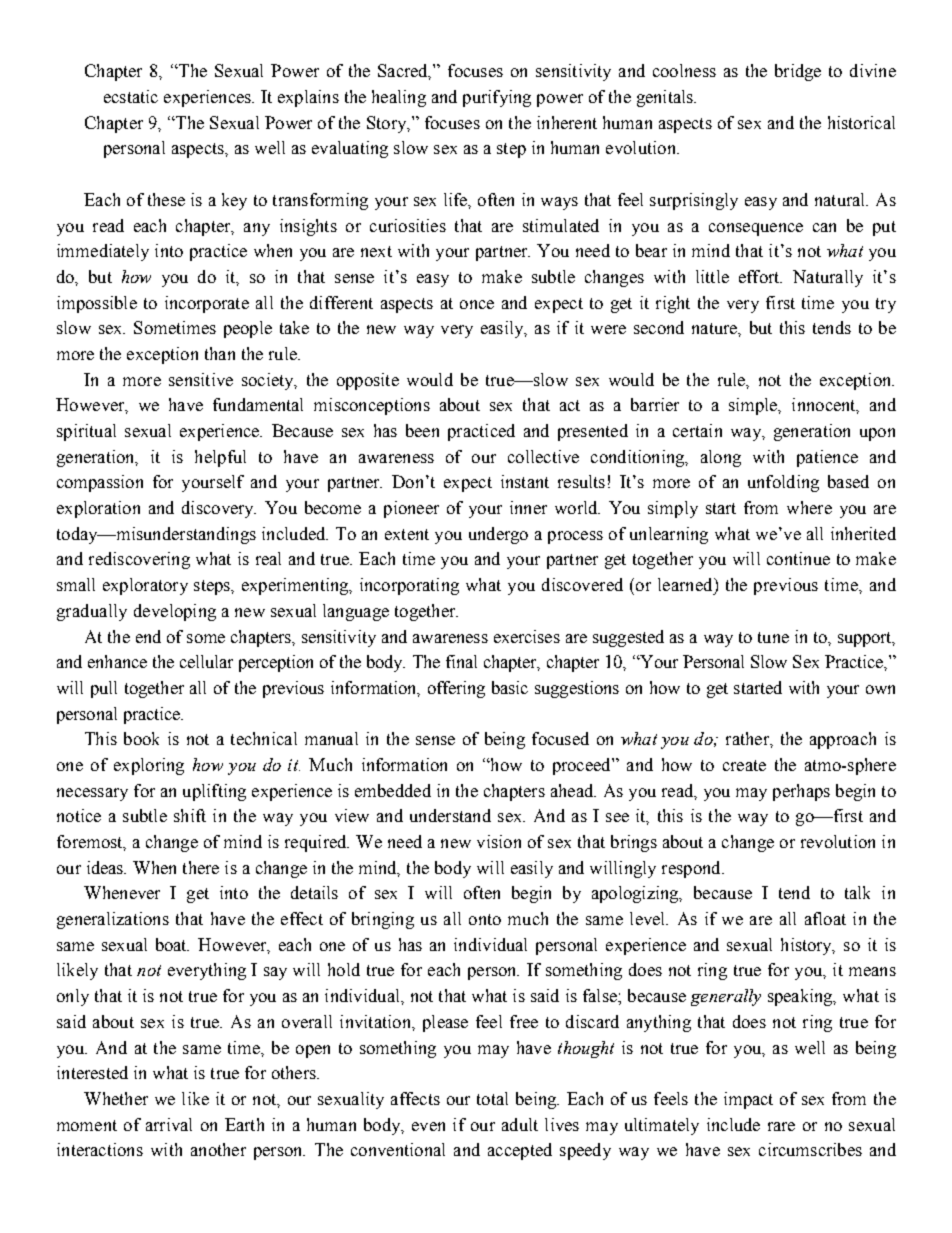  I want to click on tune, so click(773, 637).
